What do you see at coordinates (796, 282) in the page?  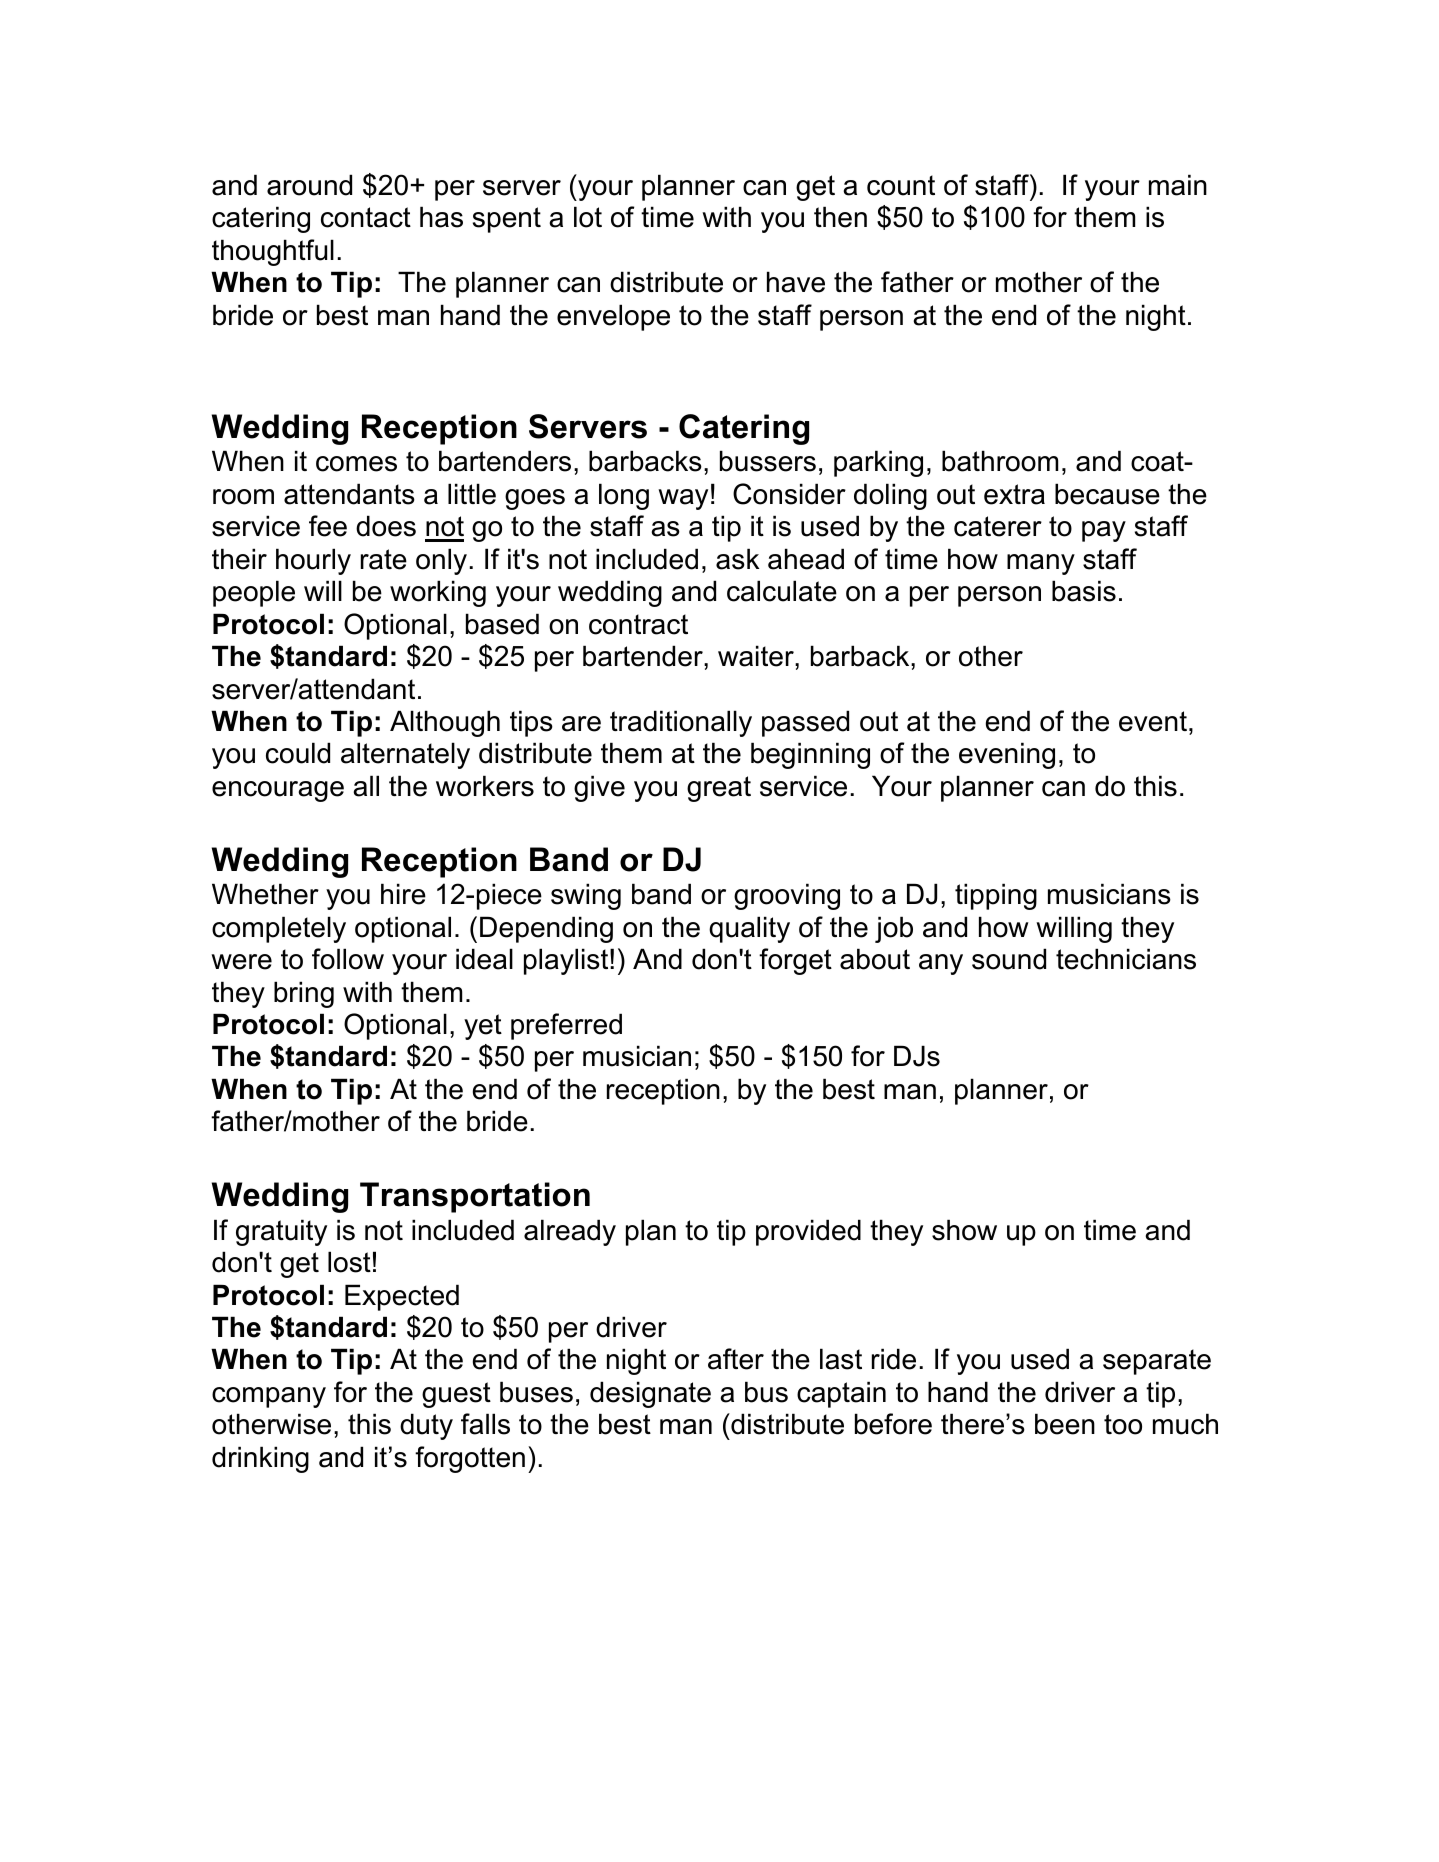 I see `have` at bounding box center [796, 282].
